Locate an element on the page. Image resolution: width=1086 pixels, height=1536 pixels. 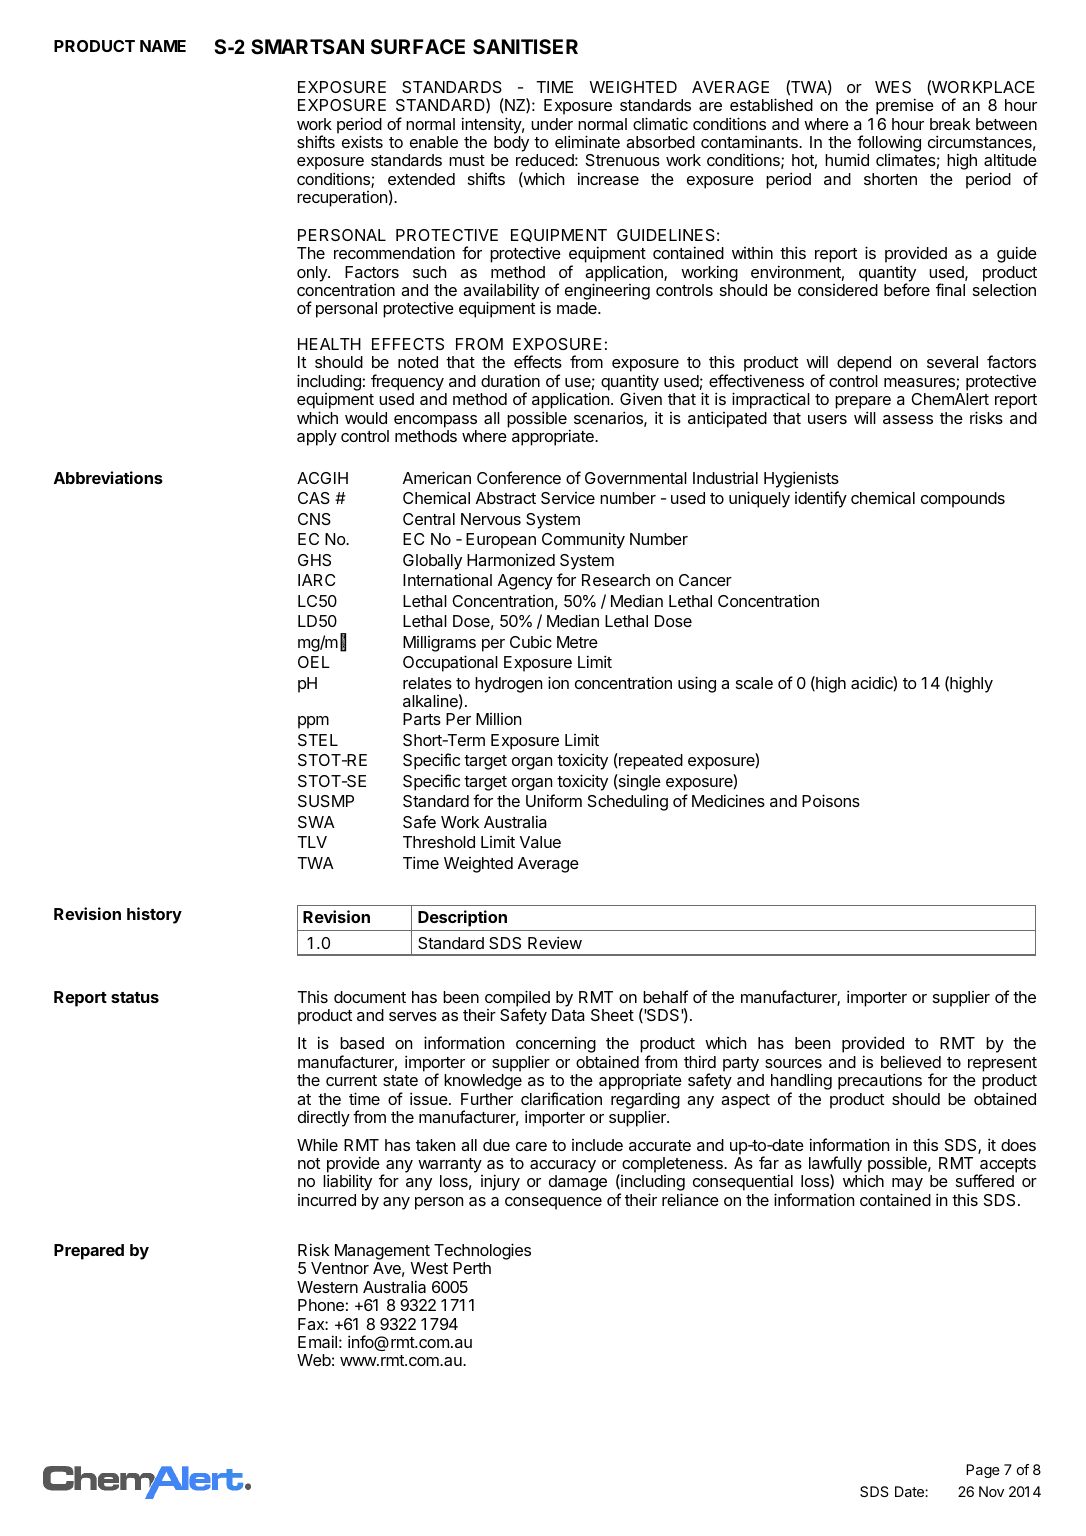
Uniform is located at coordinates (554, 800).
